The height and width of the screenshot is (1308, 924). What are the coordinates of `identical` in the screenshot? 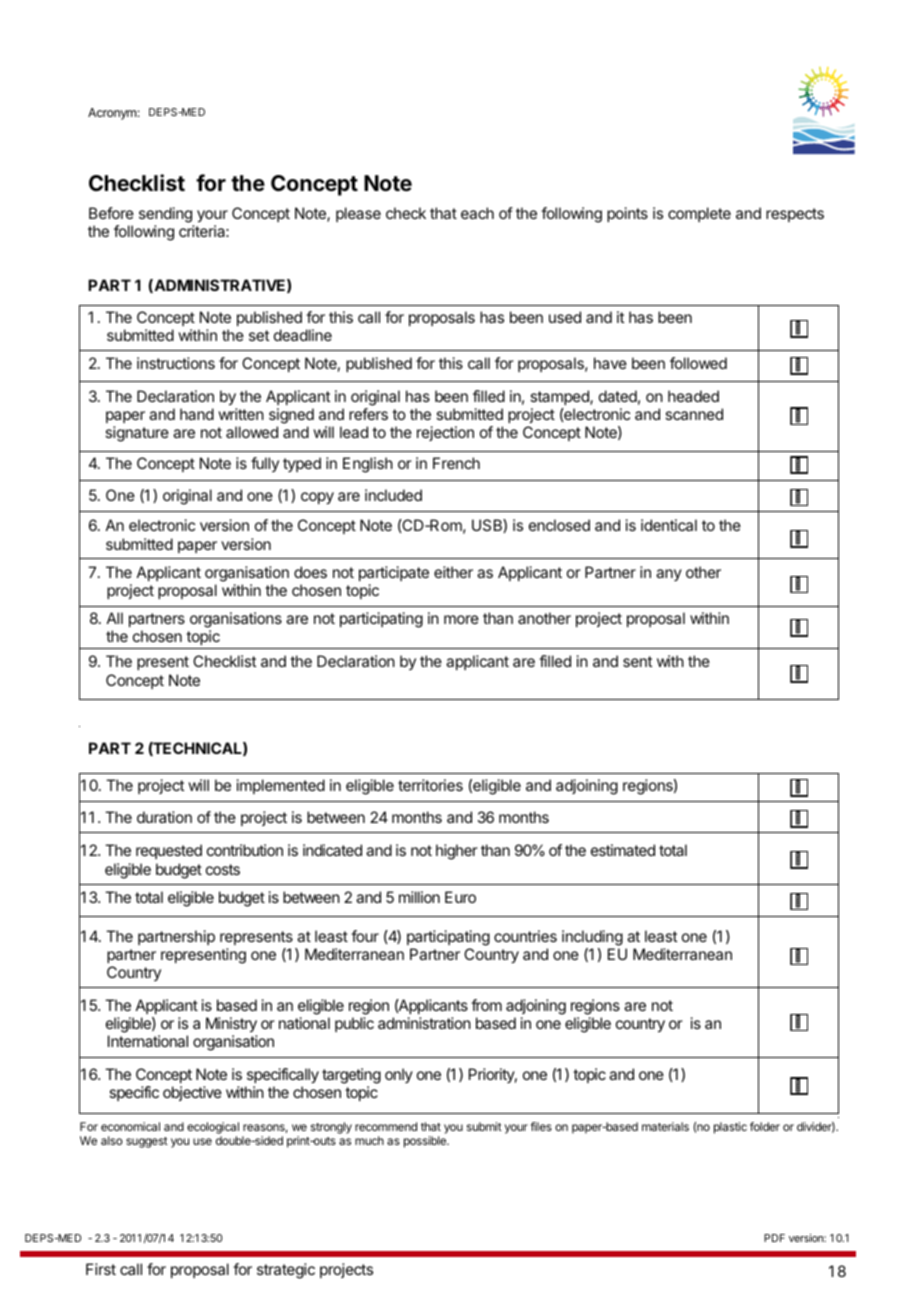 It's located at (669, 525).
